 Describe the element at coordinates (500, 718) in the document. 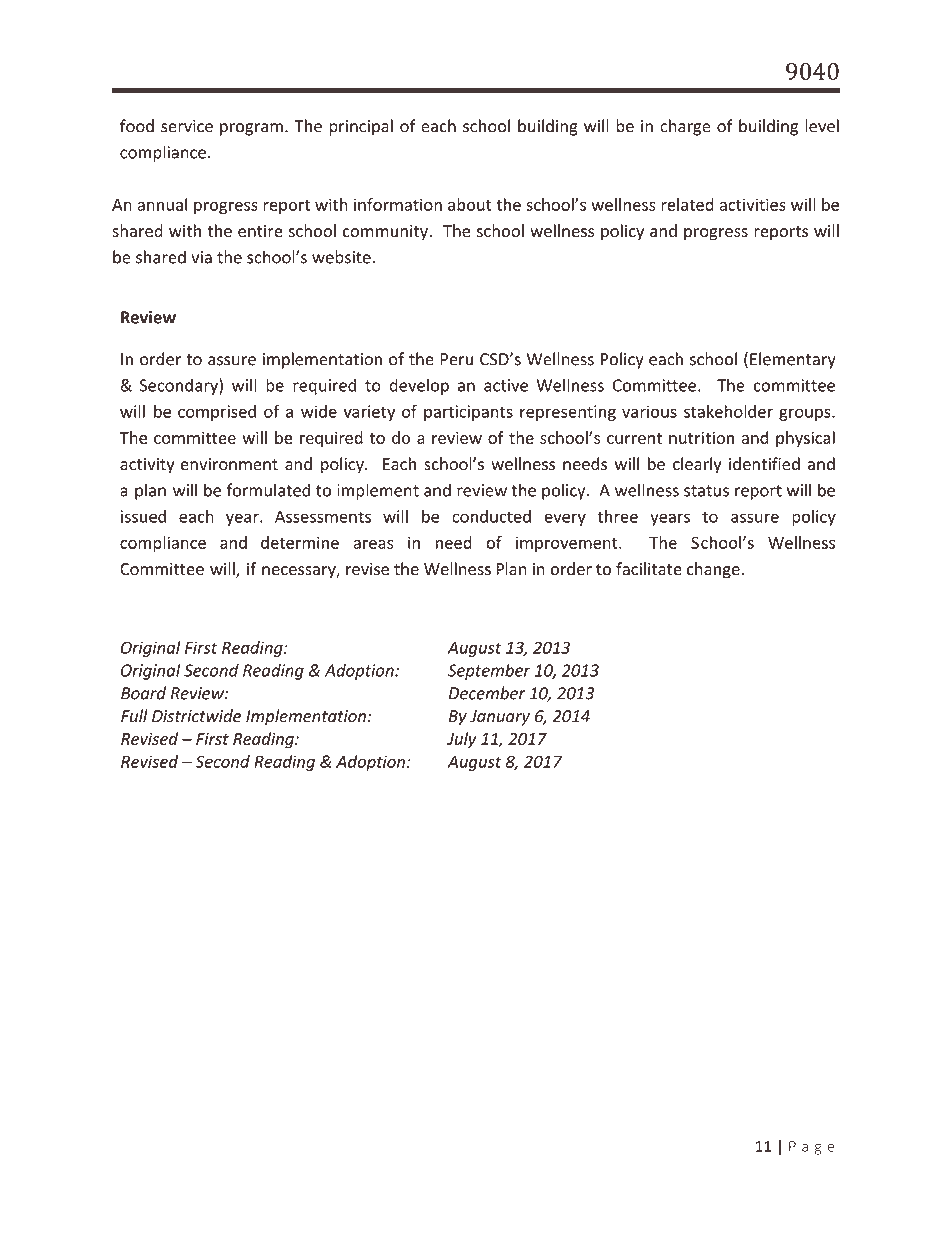

I see `January` at that location.
